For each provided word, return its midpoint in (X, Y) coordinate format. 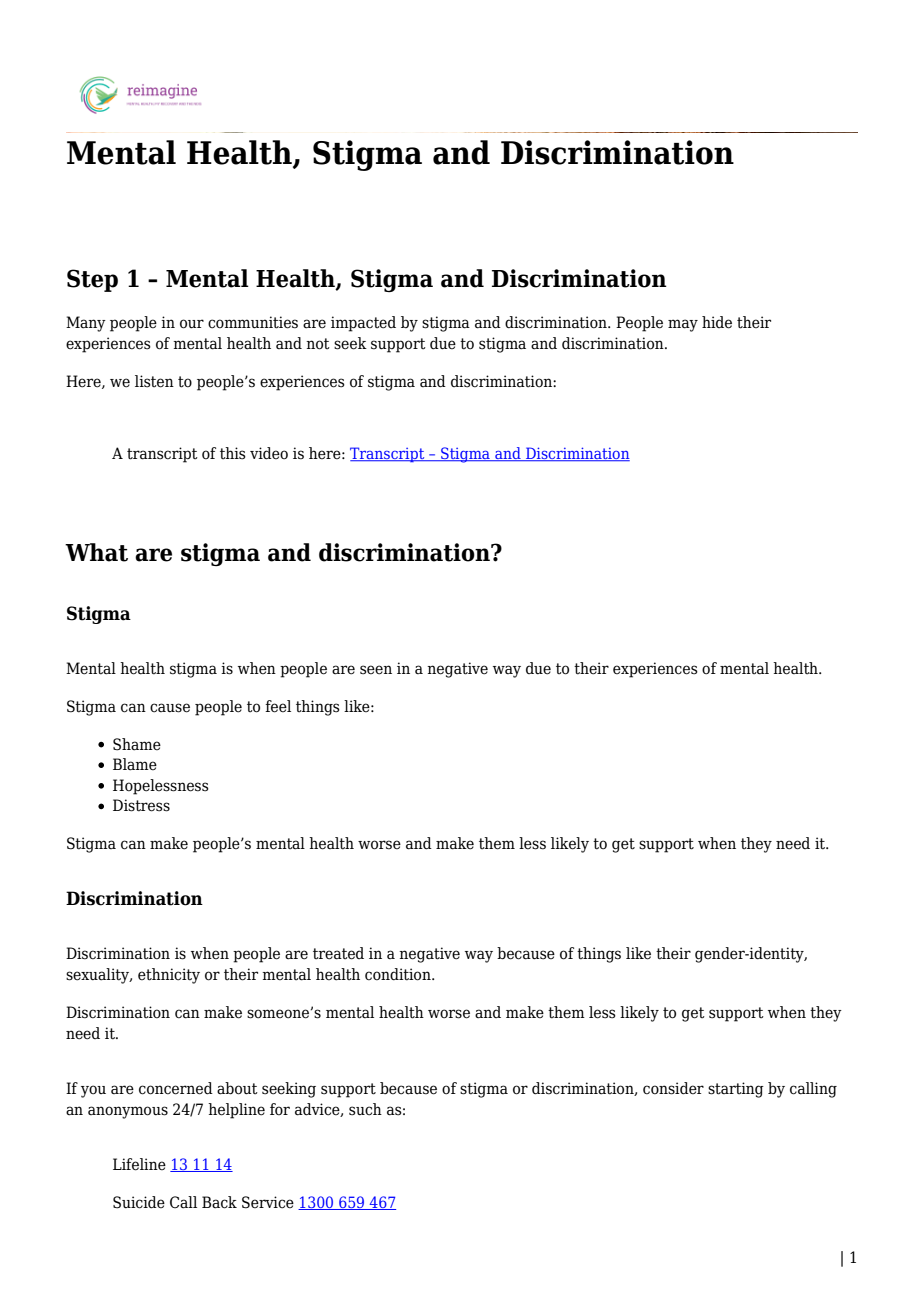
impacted (363, 324)
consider (673, 1088)
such (365, 1109)
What (96, 552)
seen (376, 670)
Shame (137, 744)
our (192, 324)
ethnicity (169, 976)
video (269, 453)
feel (278, 706)
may (683, 325)
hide (717, 322)
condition (399, 974)
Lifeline (139, 1164)
